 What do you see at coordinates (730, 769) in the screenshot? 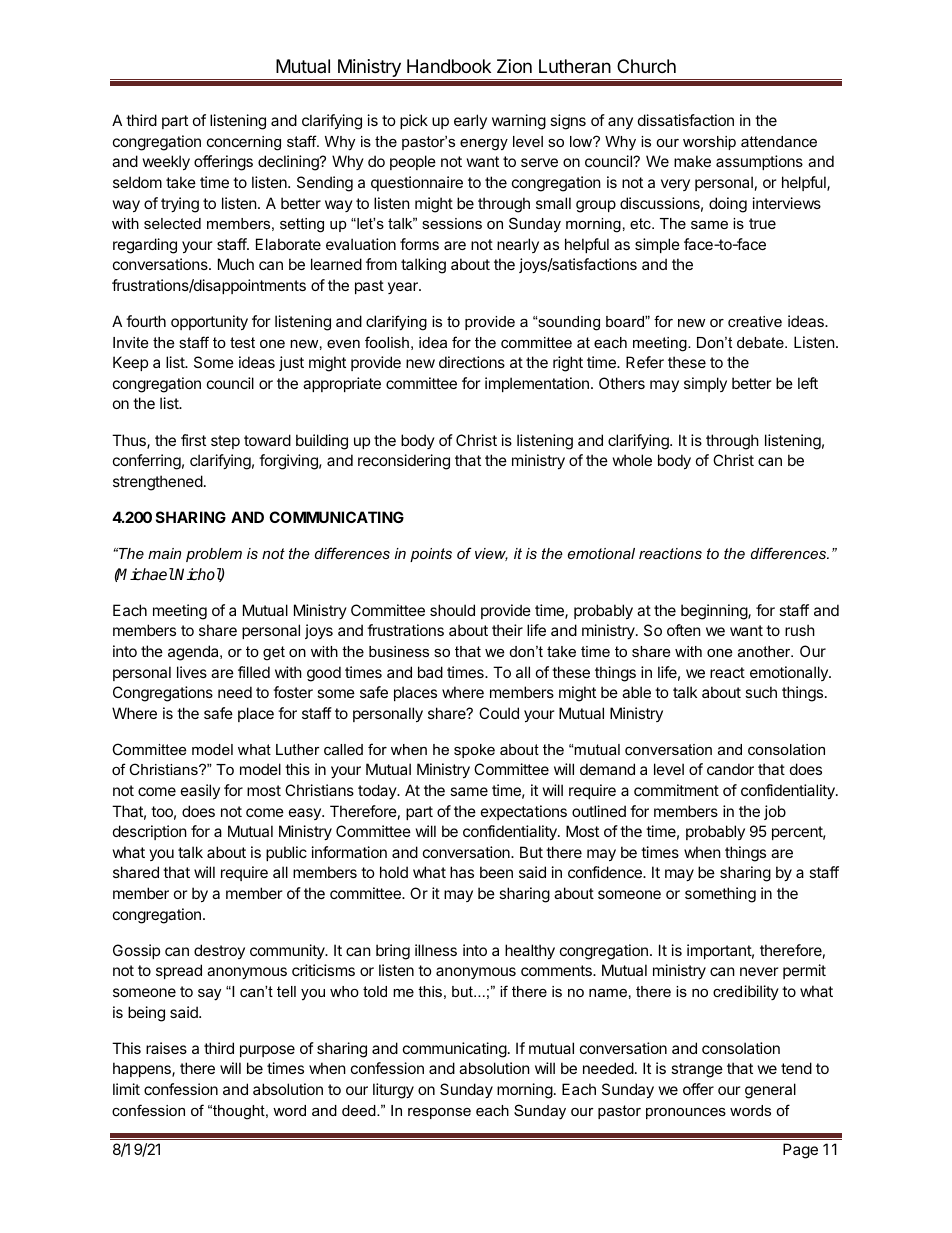
I see `candor` at bounding box center [730, 769].
